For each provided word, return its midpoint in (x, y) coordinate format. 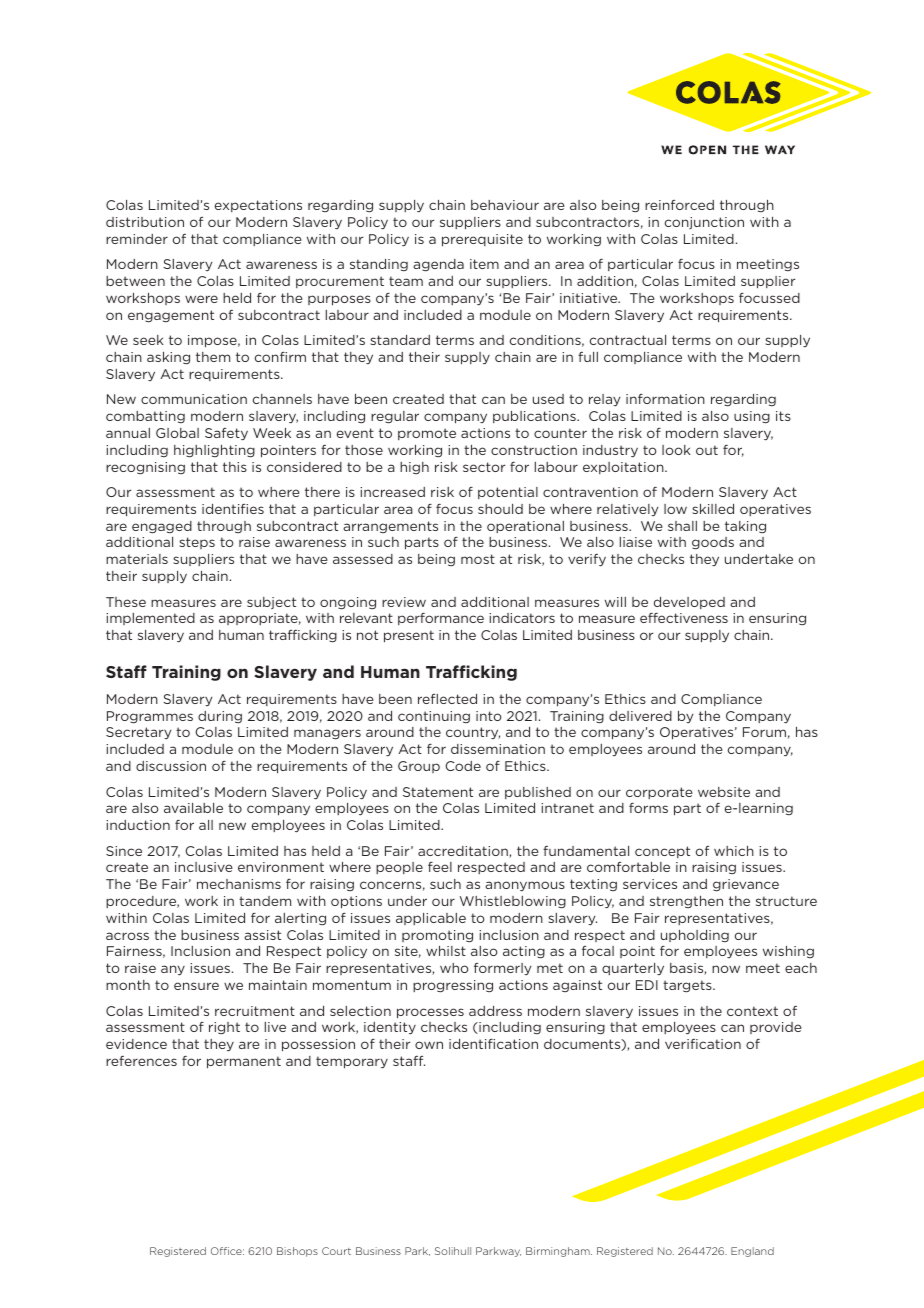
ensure (196, 986)
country (473, 733)
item (484, 264)
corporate (659, 793)
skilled (713, 509)
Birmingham (559, 1252)
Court (336, 1251)
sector (484, 467)
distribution (145, 222)
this (235, 467)
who (454, 968)
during (220, 717)
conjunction (704, 223)
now (726, 969)
